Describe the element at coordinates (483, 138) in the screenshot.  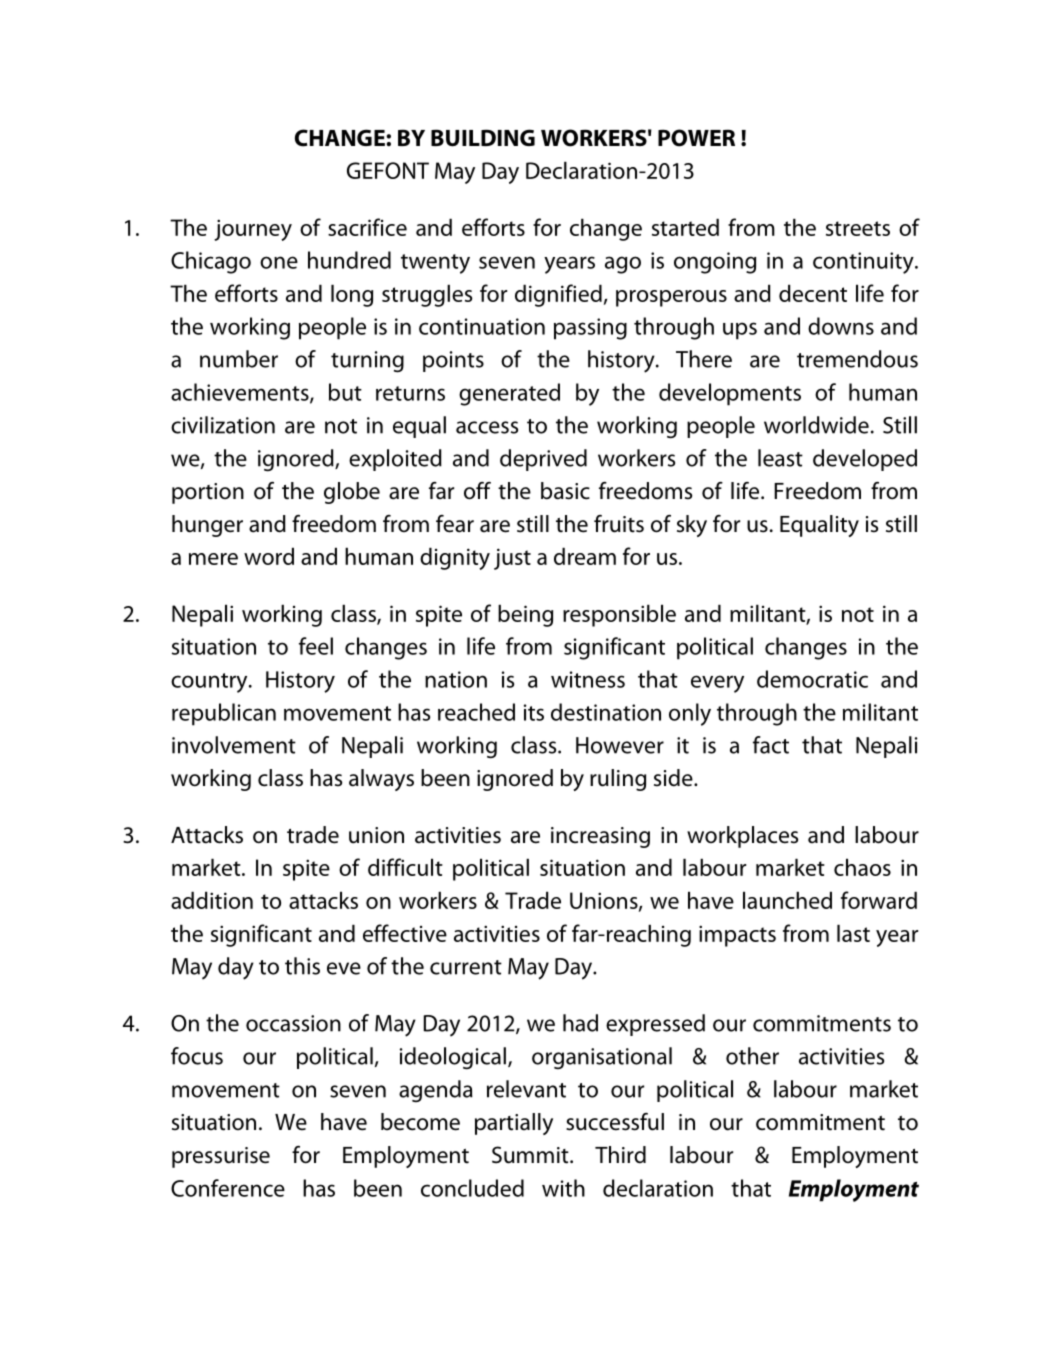
I see `BUILDING` at that location.
